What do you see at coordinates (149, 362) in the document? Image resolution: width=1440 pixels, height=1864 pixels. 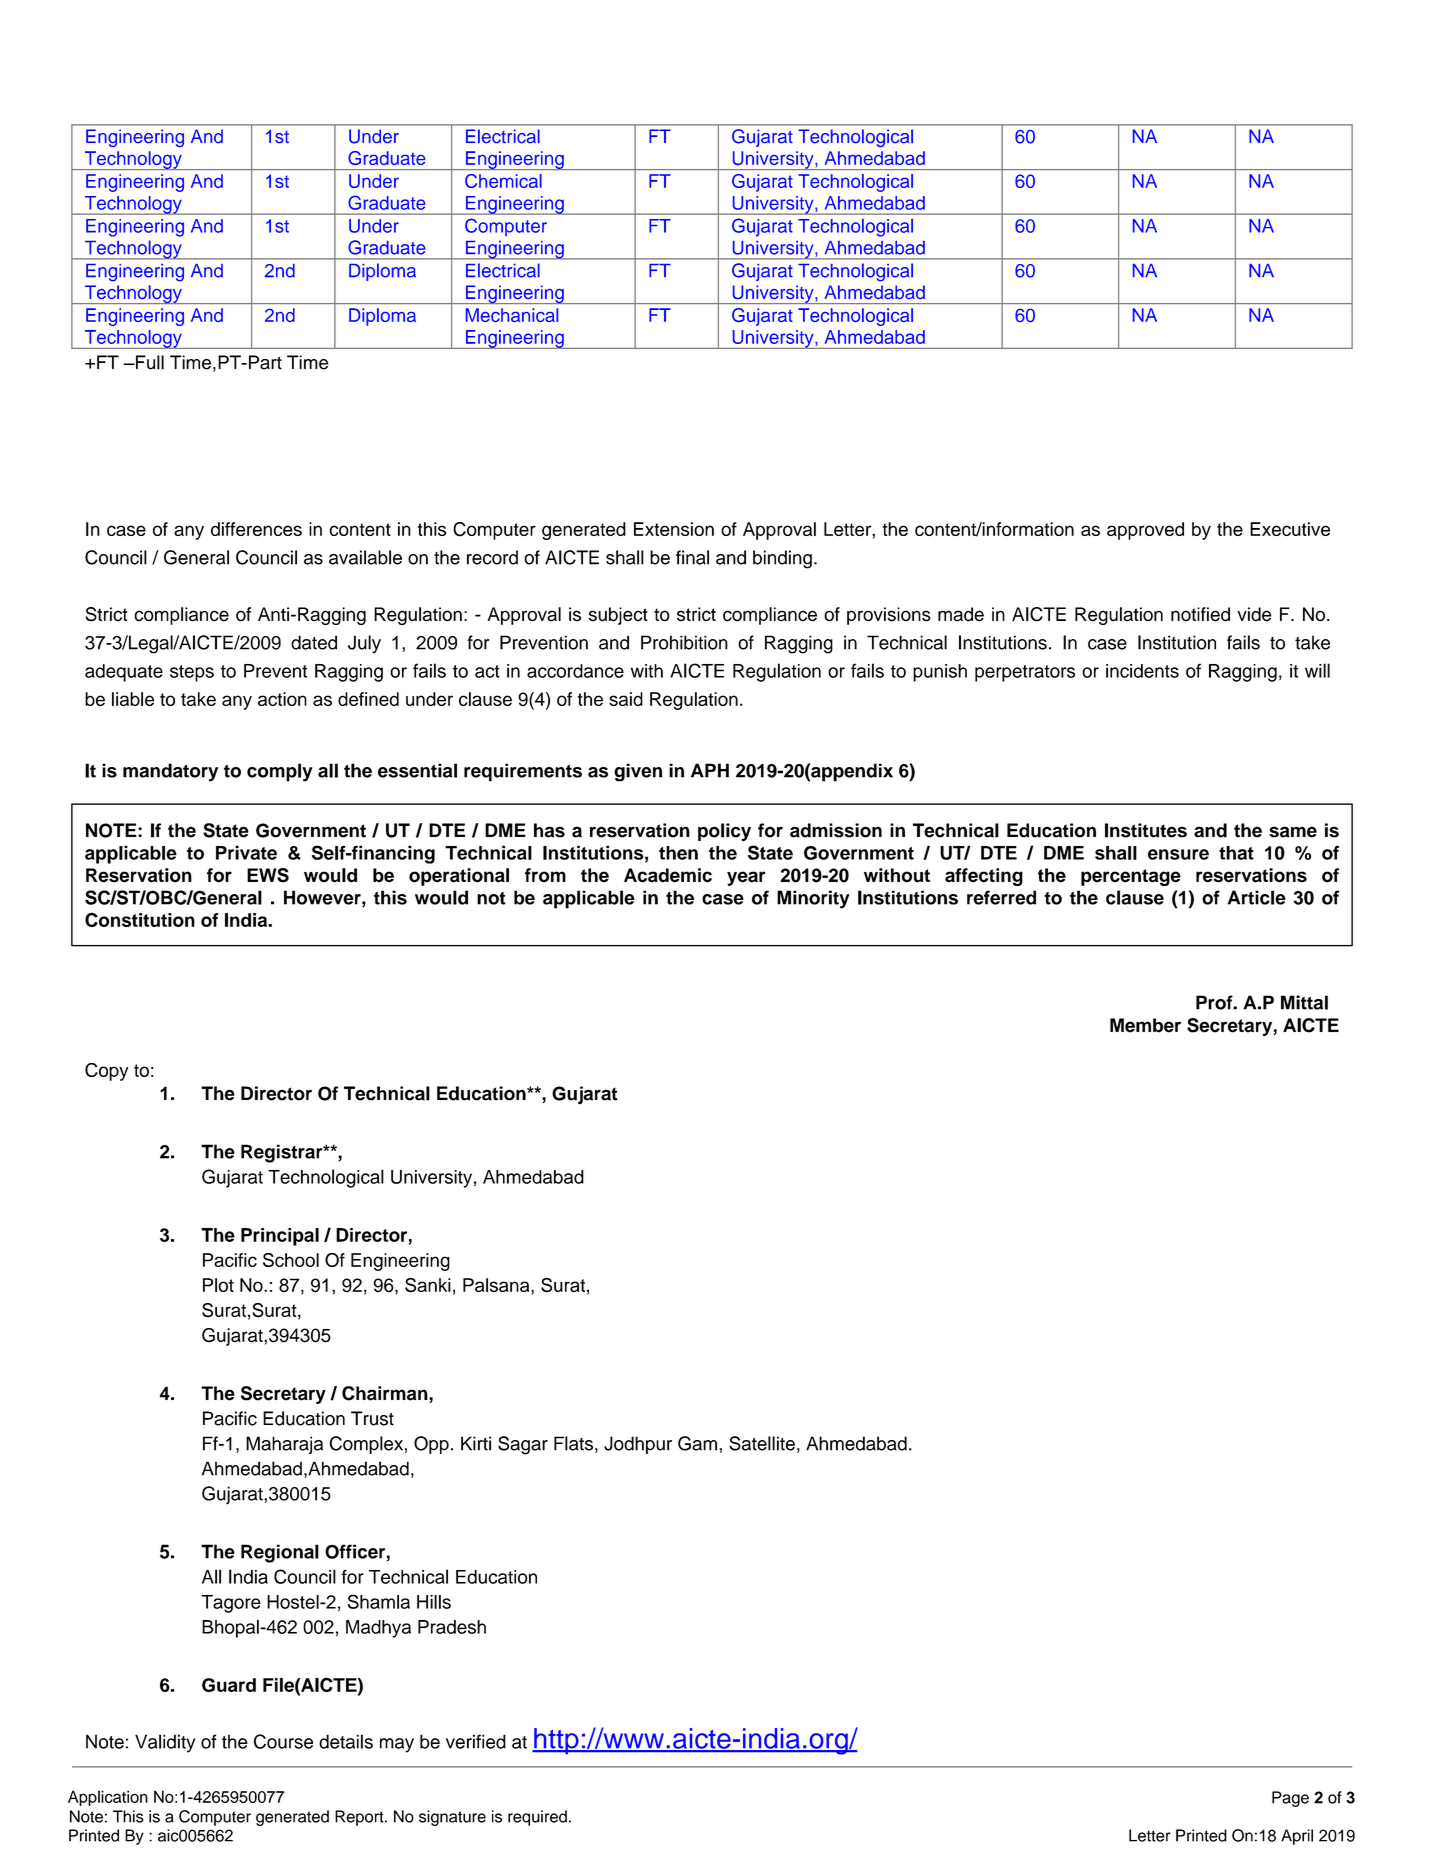 I see `Full` at bounding box center [149, 362].
